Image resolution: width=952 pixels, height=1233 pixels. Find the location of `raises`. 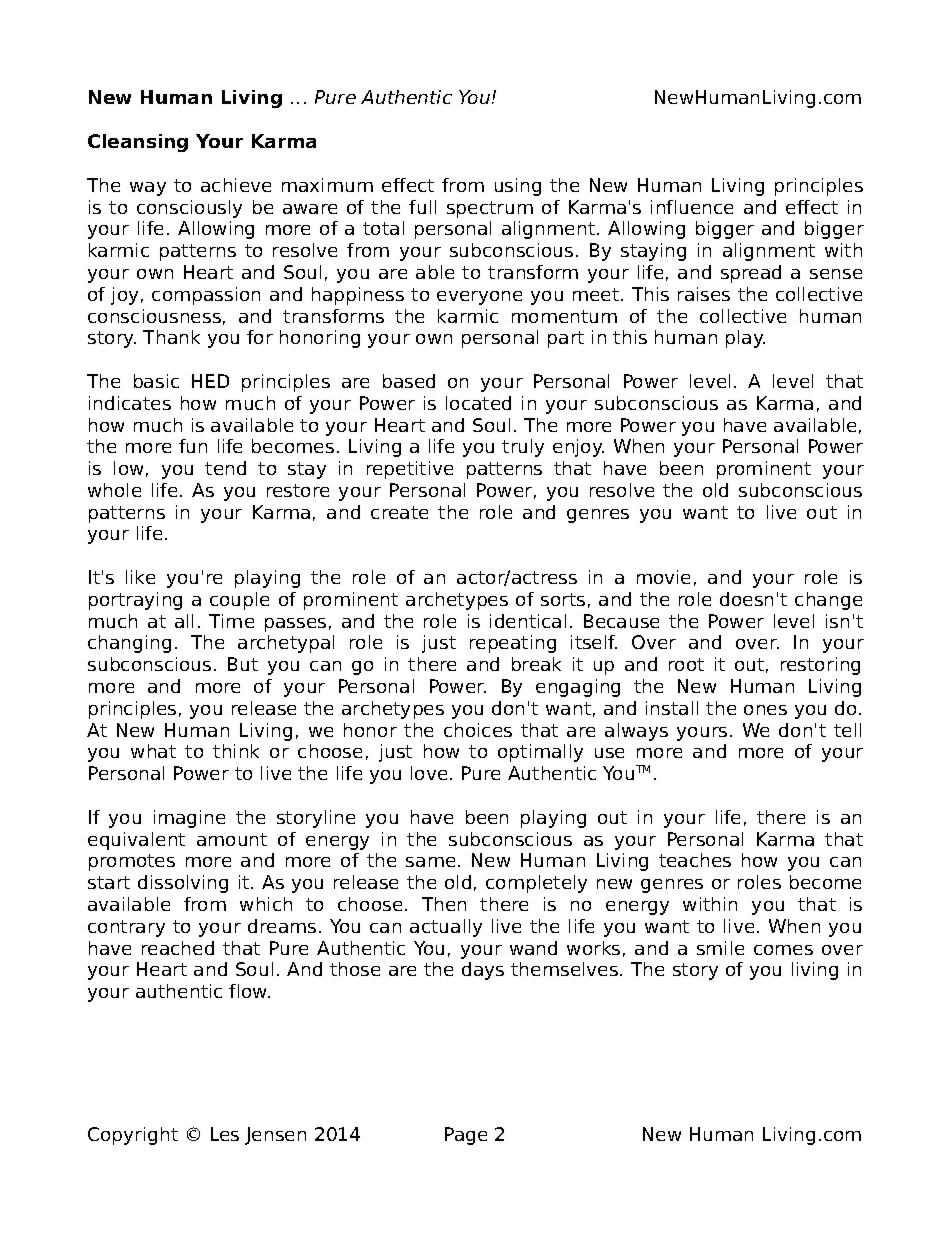

raises is located at coordinates (704, 294).
